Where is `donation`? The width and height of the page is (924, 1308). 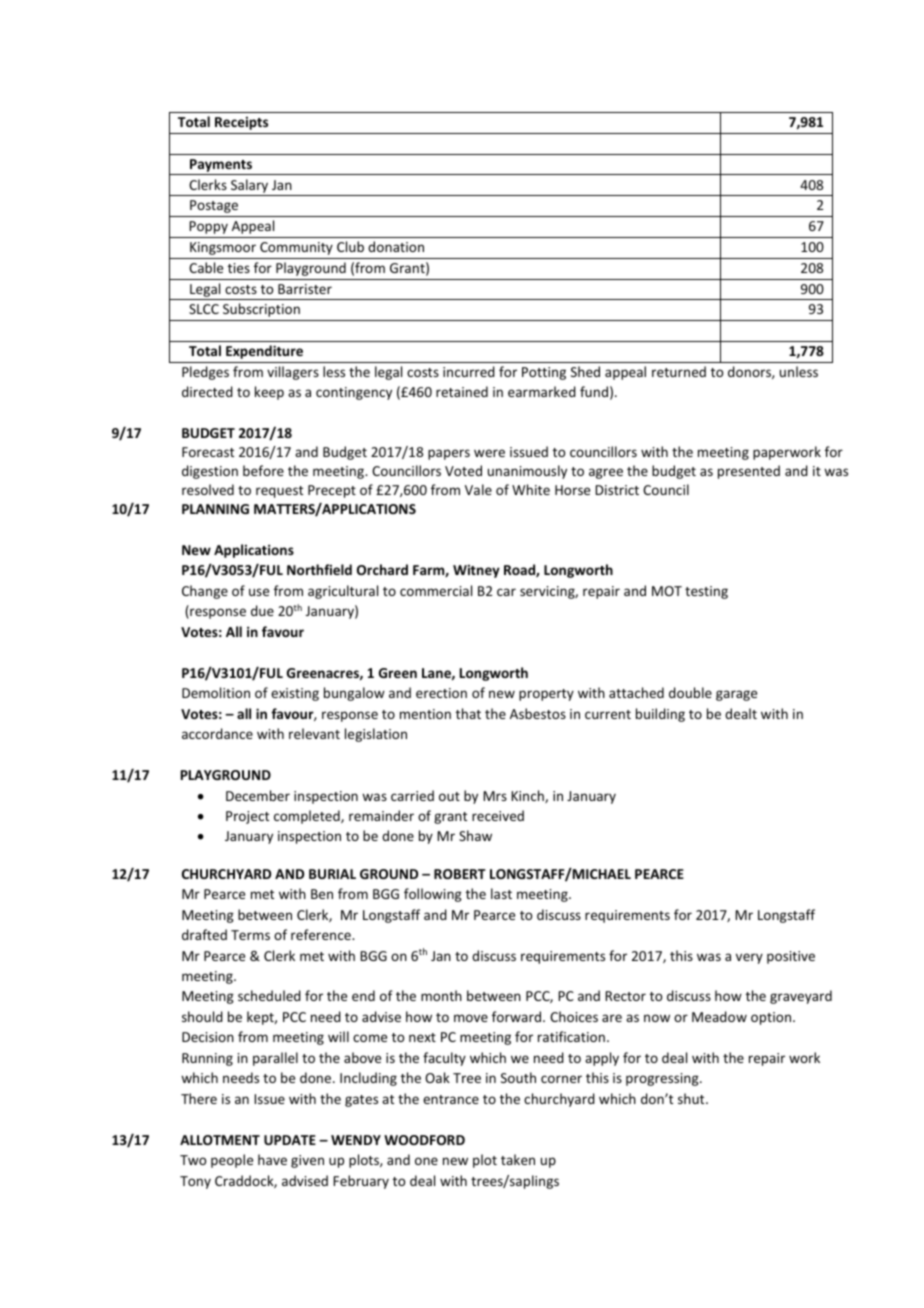
donation is located at coordinates (396, 246).
